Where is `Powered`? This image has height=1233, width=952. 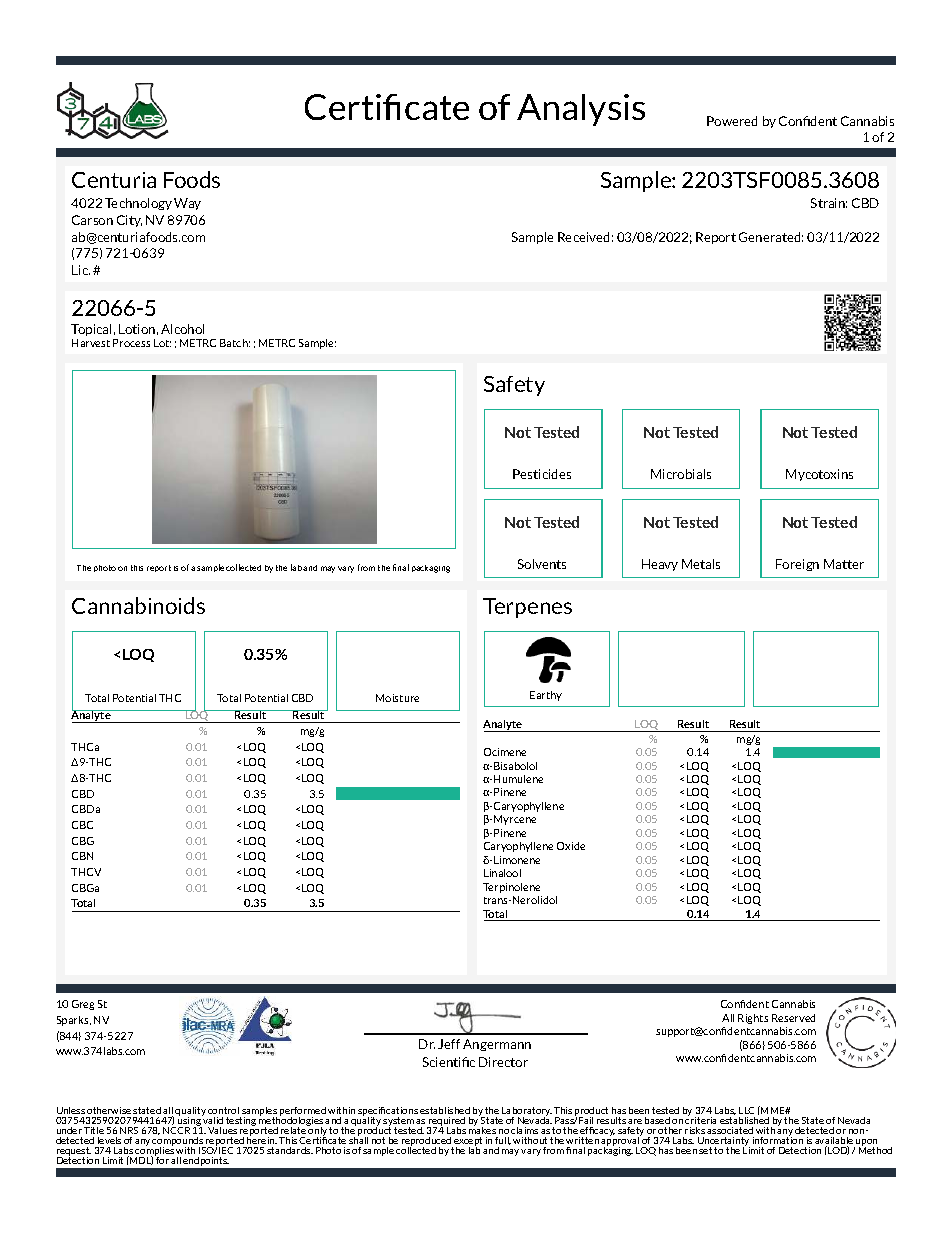 Powered is located at coordinates (732, 121).
